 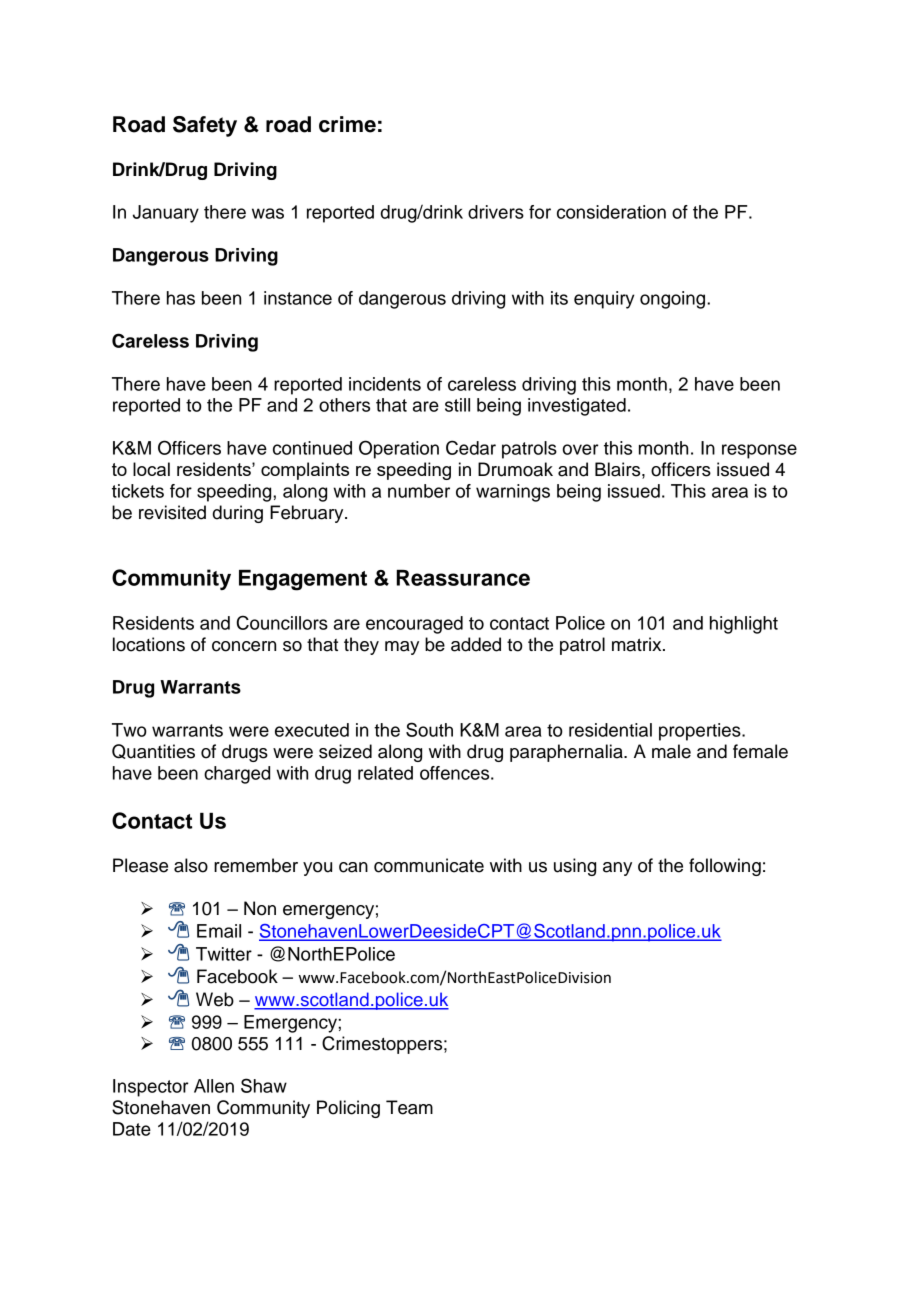 I want to click on consideration, so click(x=611, y=212).
